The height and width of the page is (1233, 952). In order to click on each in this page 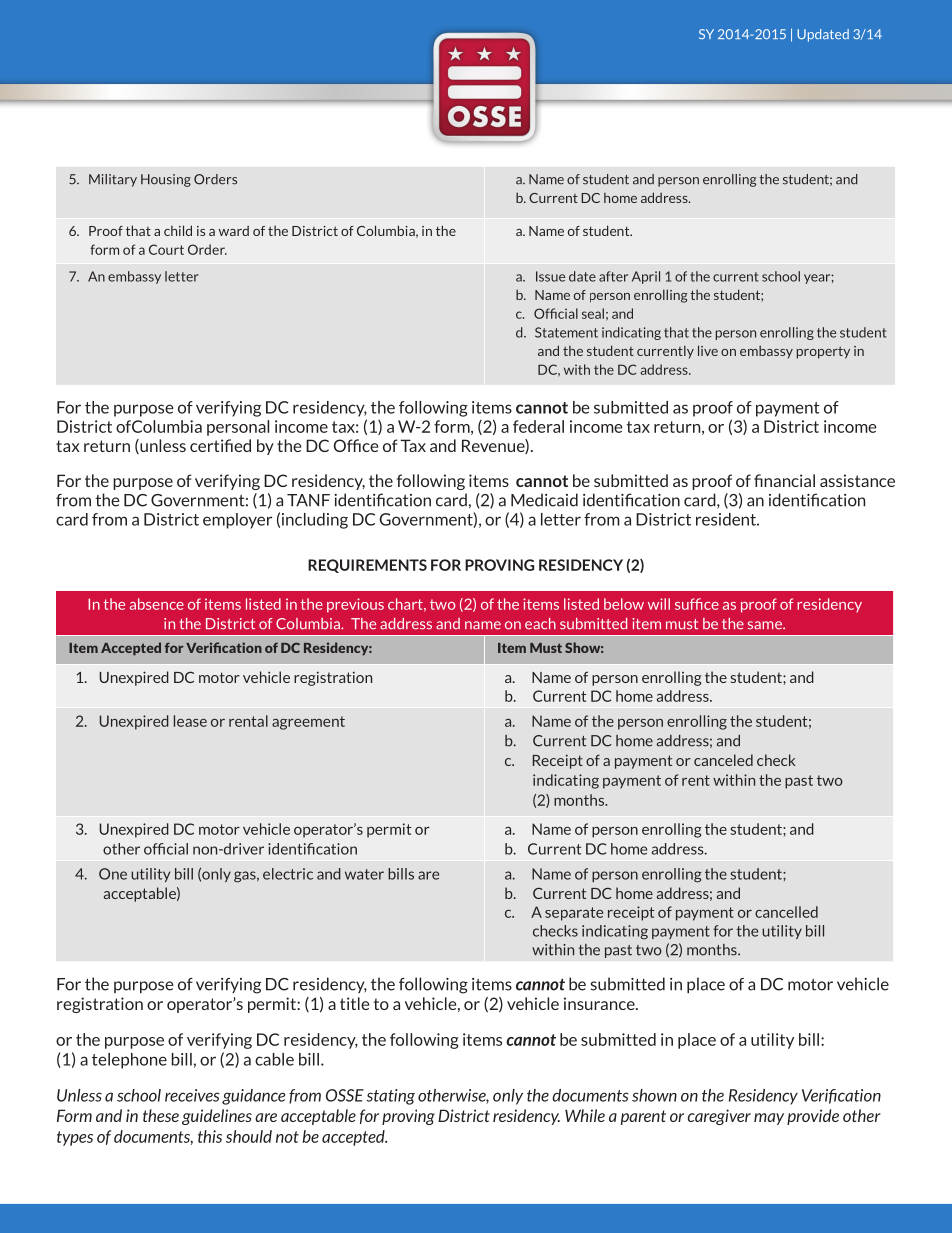, I will do `click(540, 624)`.
